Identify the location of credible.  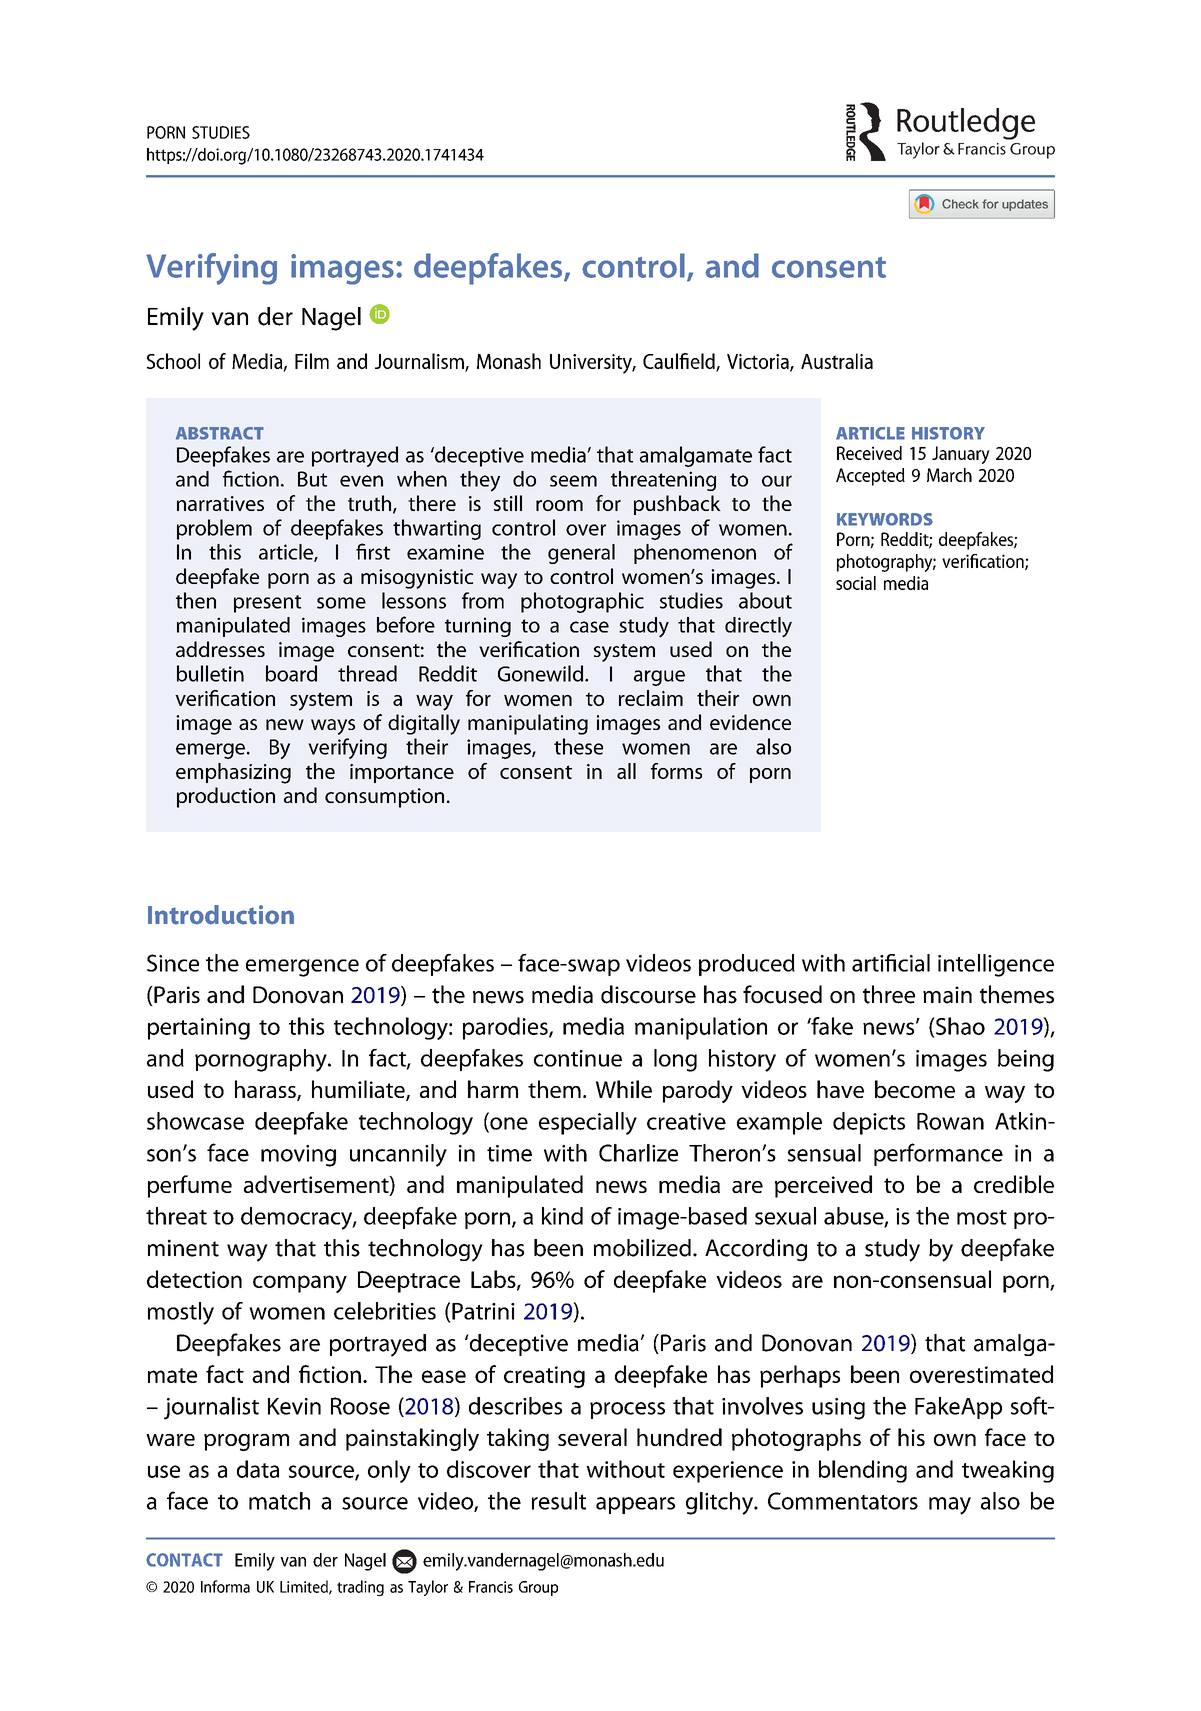
(1014, 1184).
